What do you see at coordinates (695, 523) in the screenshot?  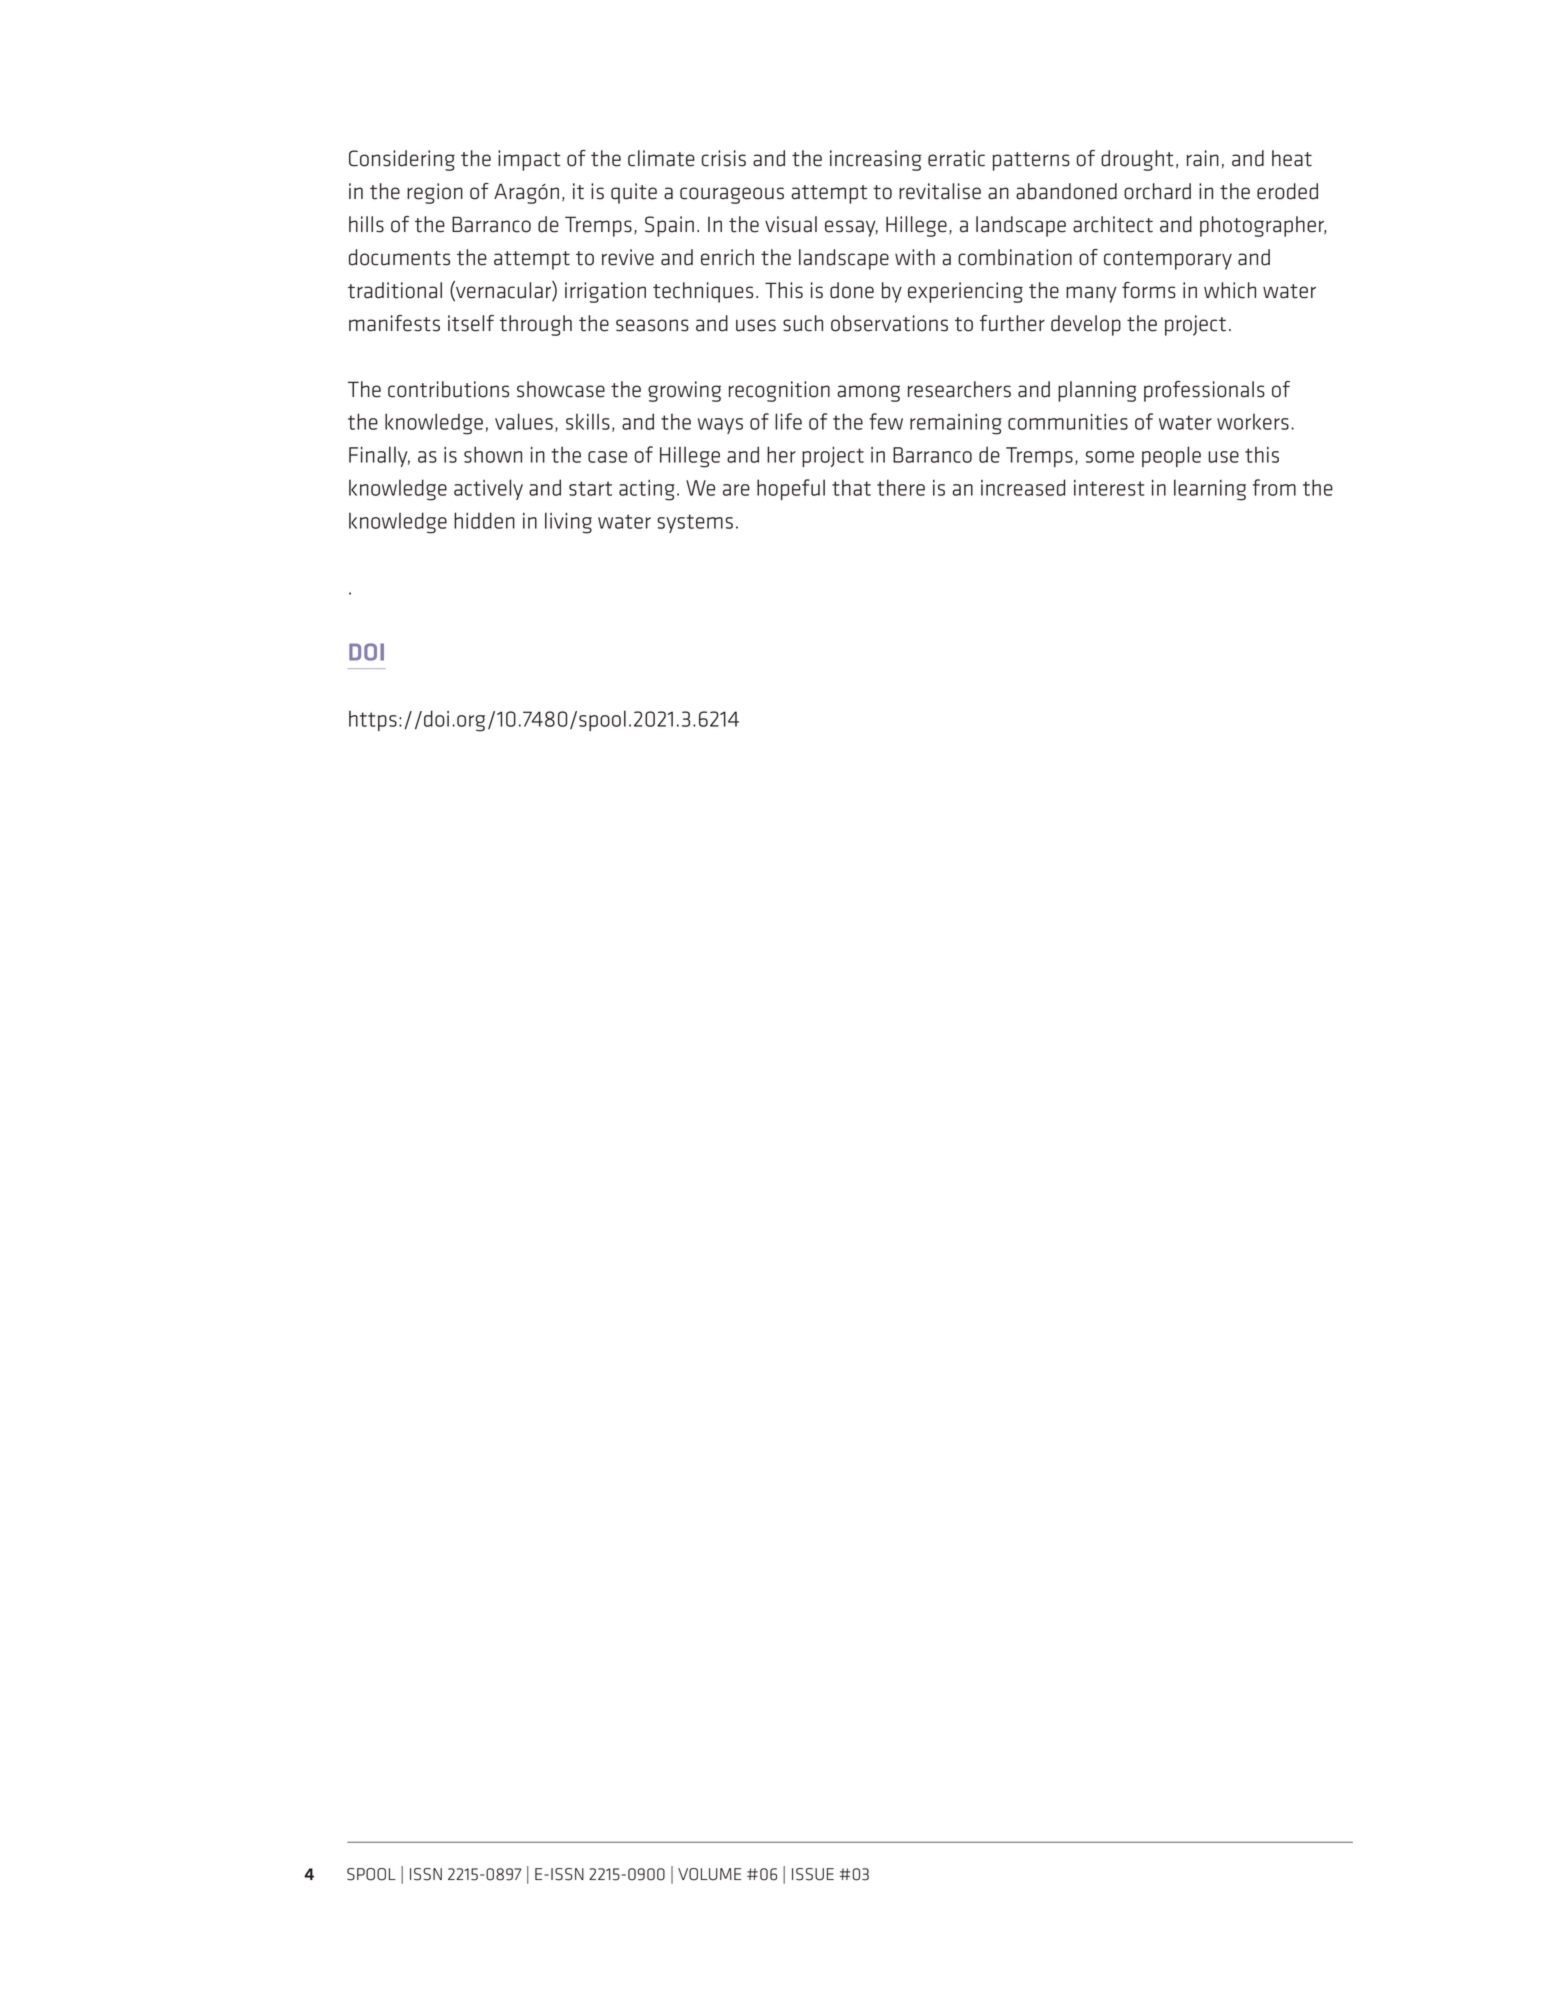 I see `systems` at bounding box center [695, 523].
